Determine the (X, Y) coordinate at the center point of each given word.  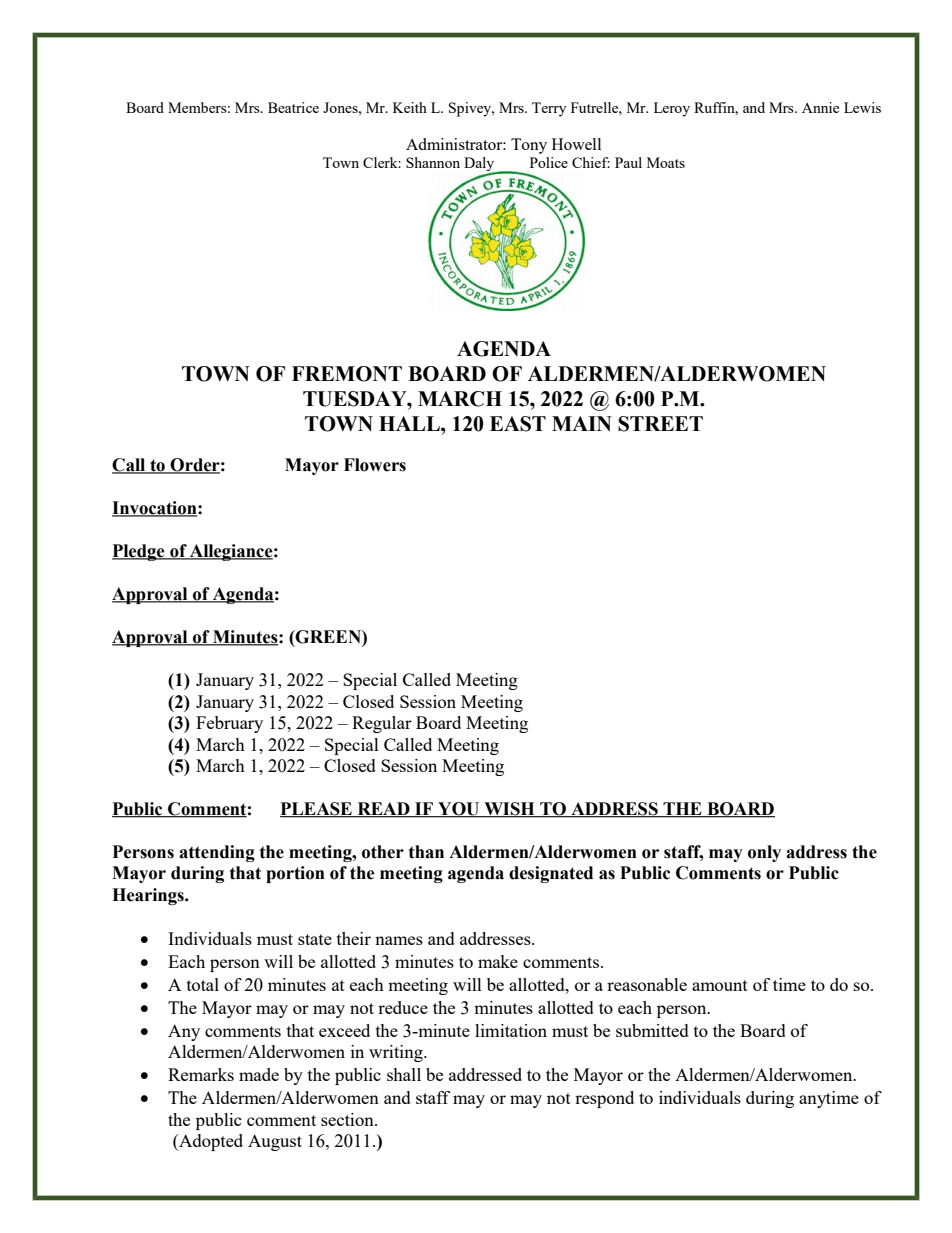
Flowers (375, 465)
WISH (509, 810)
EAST (518, 424)
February (229, 724)
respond (604, 1099)
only (764, 853)
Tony (529, 146)
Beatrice (293, 107)
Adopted (210, 1142)
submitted (652, 1030)
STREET (660, 424)
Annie (820, 107)
